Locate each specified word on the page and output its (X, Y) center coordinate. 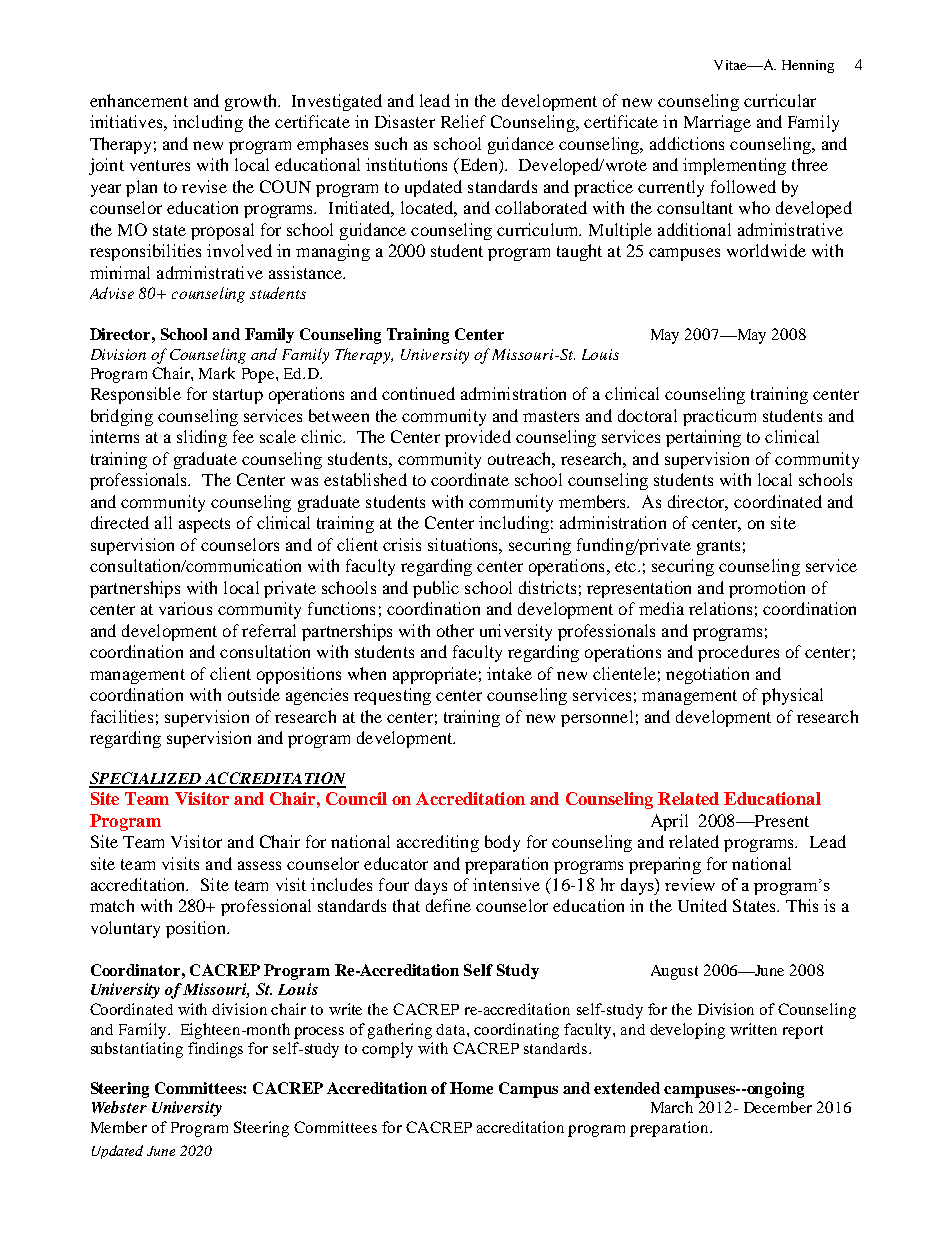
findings (215, 1050)
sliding (202, 438)
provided (478, 438)
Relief (463, 121)
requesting (392, 696)
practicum (719, 417)
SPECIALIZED (146, 779)
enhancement (139, 100)
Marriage (717, 123)
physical (792, 696)
